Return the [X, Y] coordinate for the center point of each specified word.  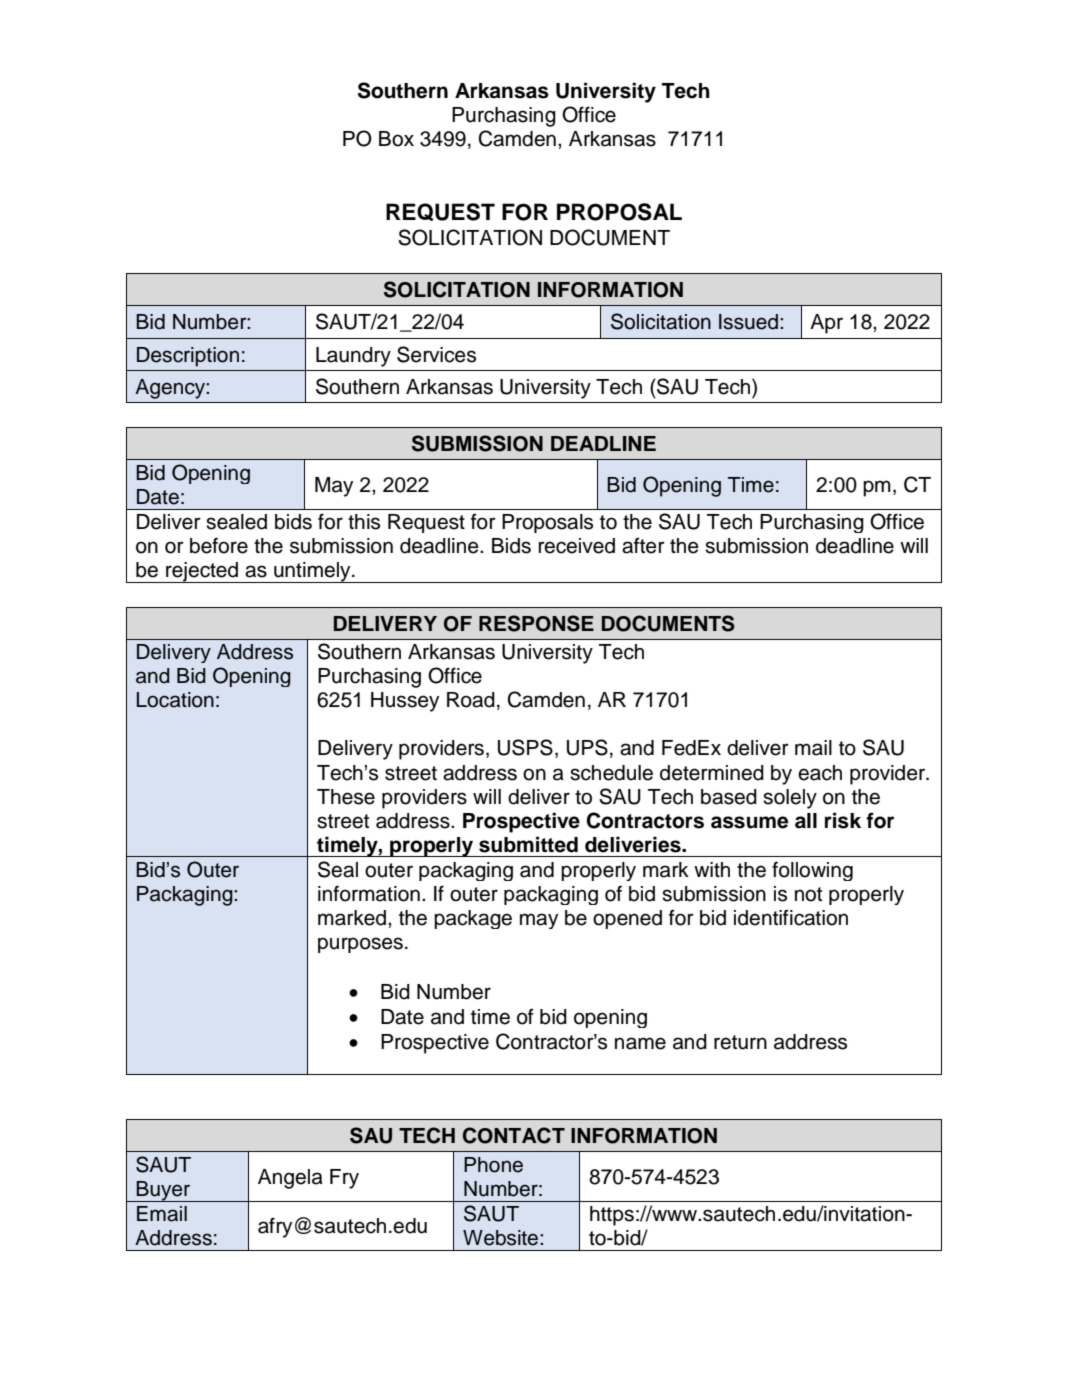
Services [436, 354]
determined [712, 773]
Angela [290, 1179]
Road [471, 700]
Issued [748, 322]
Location [175, 700]
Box [396, 139]
